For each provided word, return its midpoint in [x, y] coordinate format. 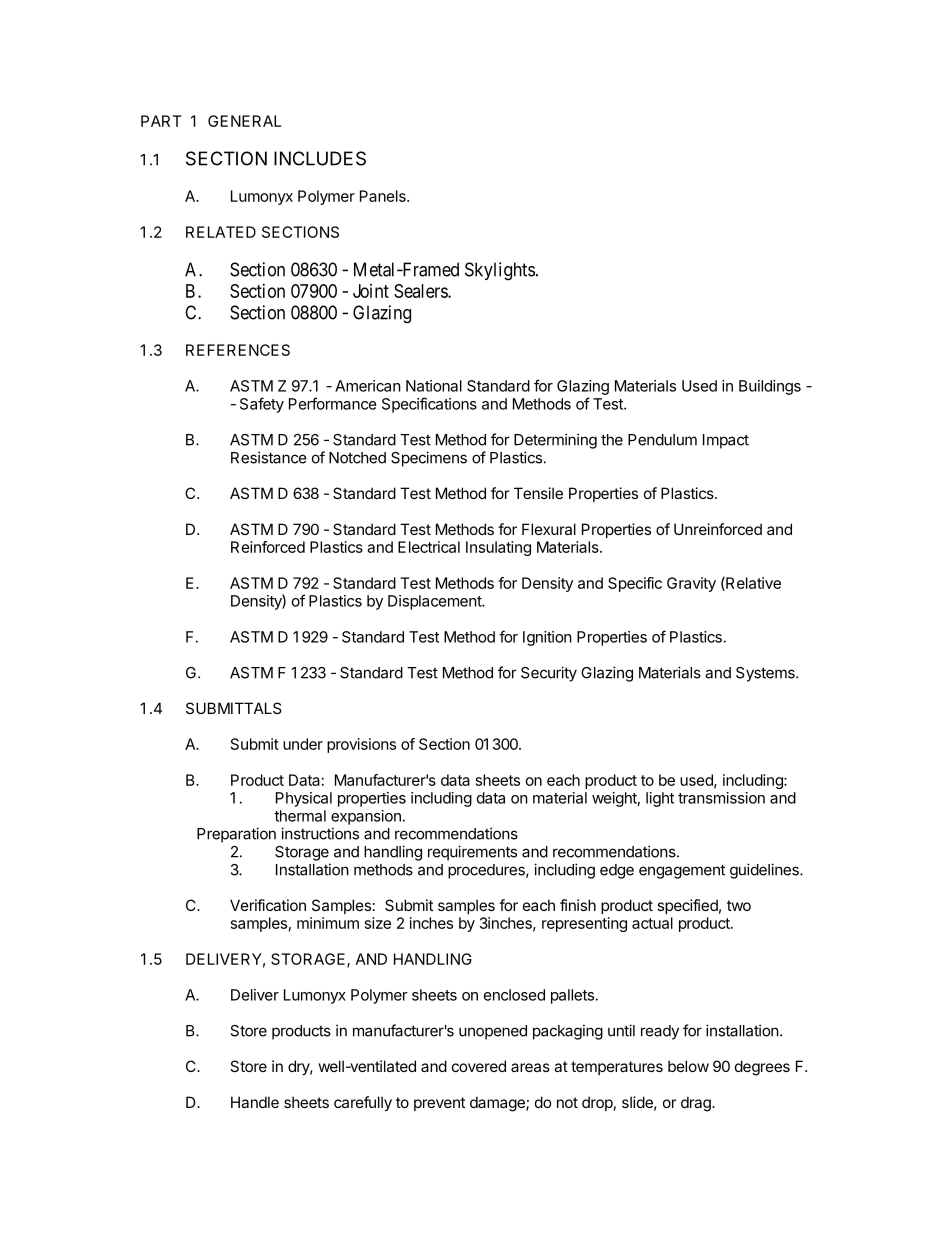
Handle [255, 1102]
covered [479, 1066]
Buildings [770, 387]
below [688, 1066]
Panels [384, 196]
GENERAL [245, 121]
